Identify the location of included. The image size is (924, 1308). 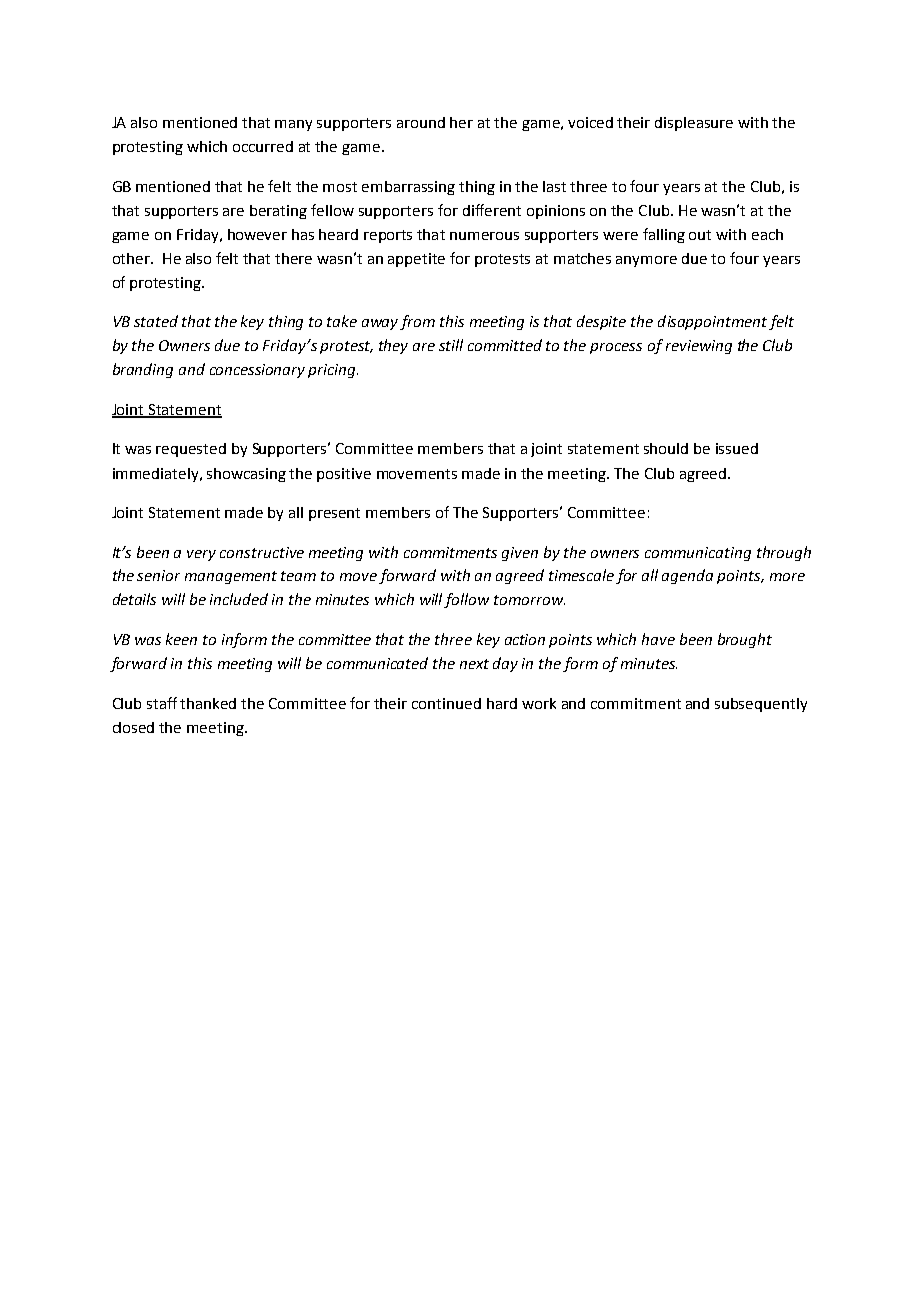
(239, 599).
